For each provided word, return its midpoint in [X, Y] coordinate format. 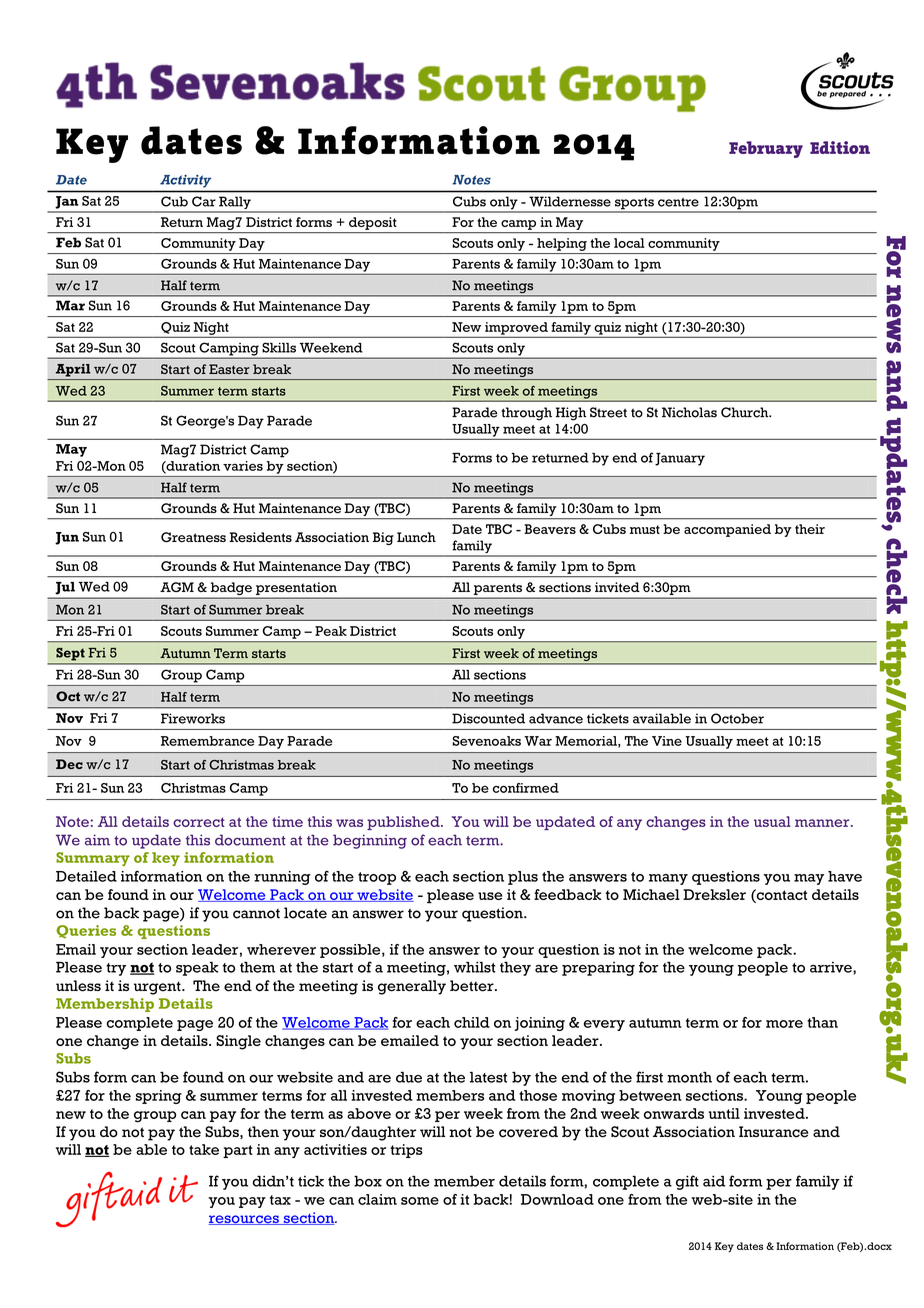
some [420, 1201]
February [766, 149]
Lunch [416, 537]
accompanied [727, 530]
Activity [185, 181]
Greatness [193, 537]
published [404, 823]
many [668, 879]
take [204, 1149]
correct [199, 822]
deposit [372, 223]
